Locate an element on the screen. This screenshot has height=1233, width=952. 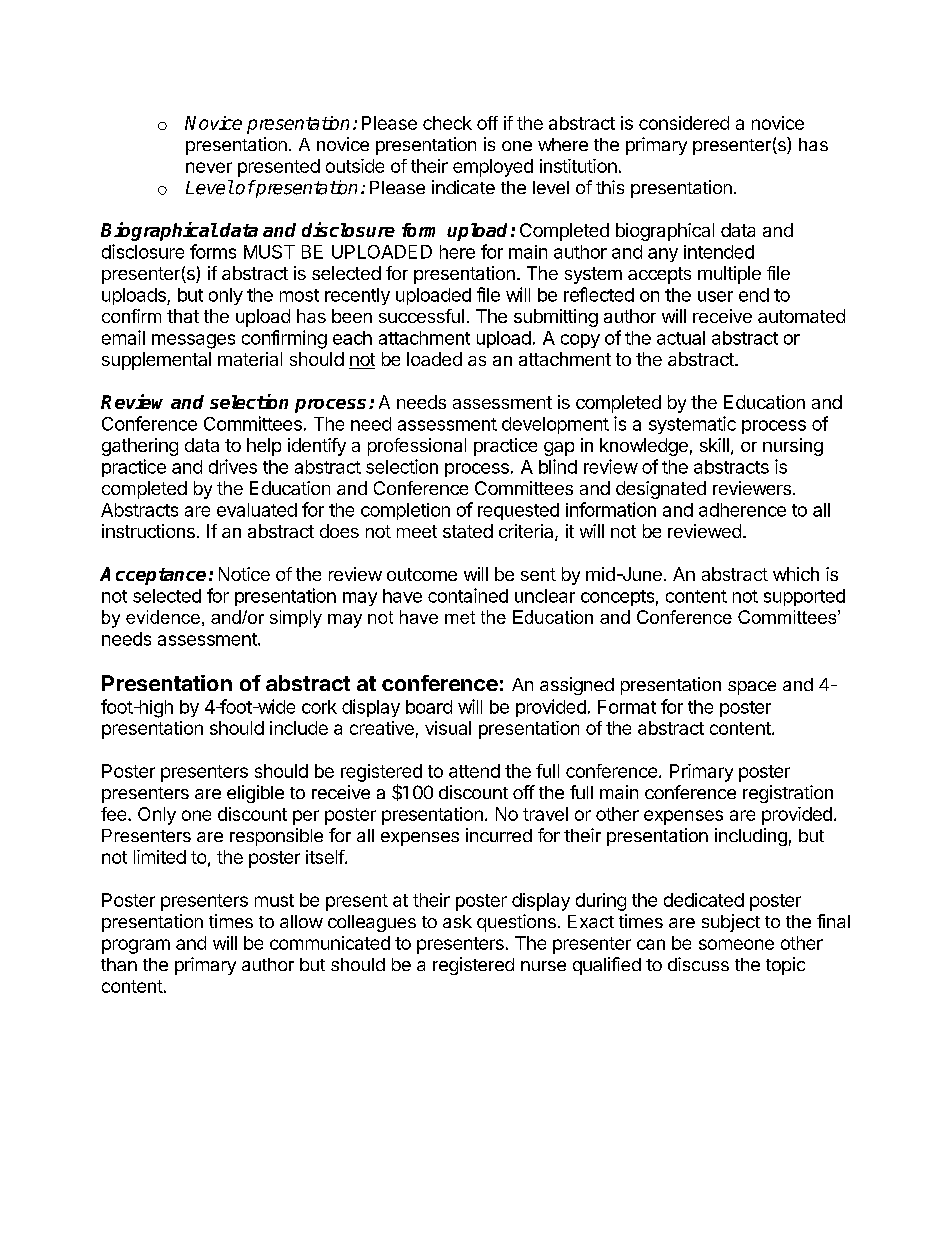
visual is located at coordinates (448, 728).
